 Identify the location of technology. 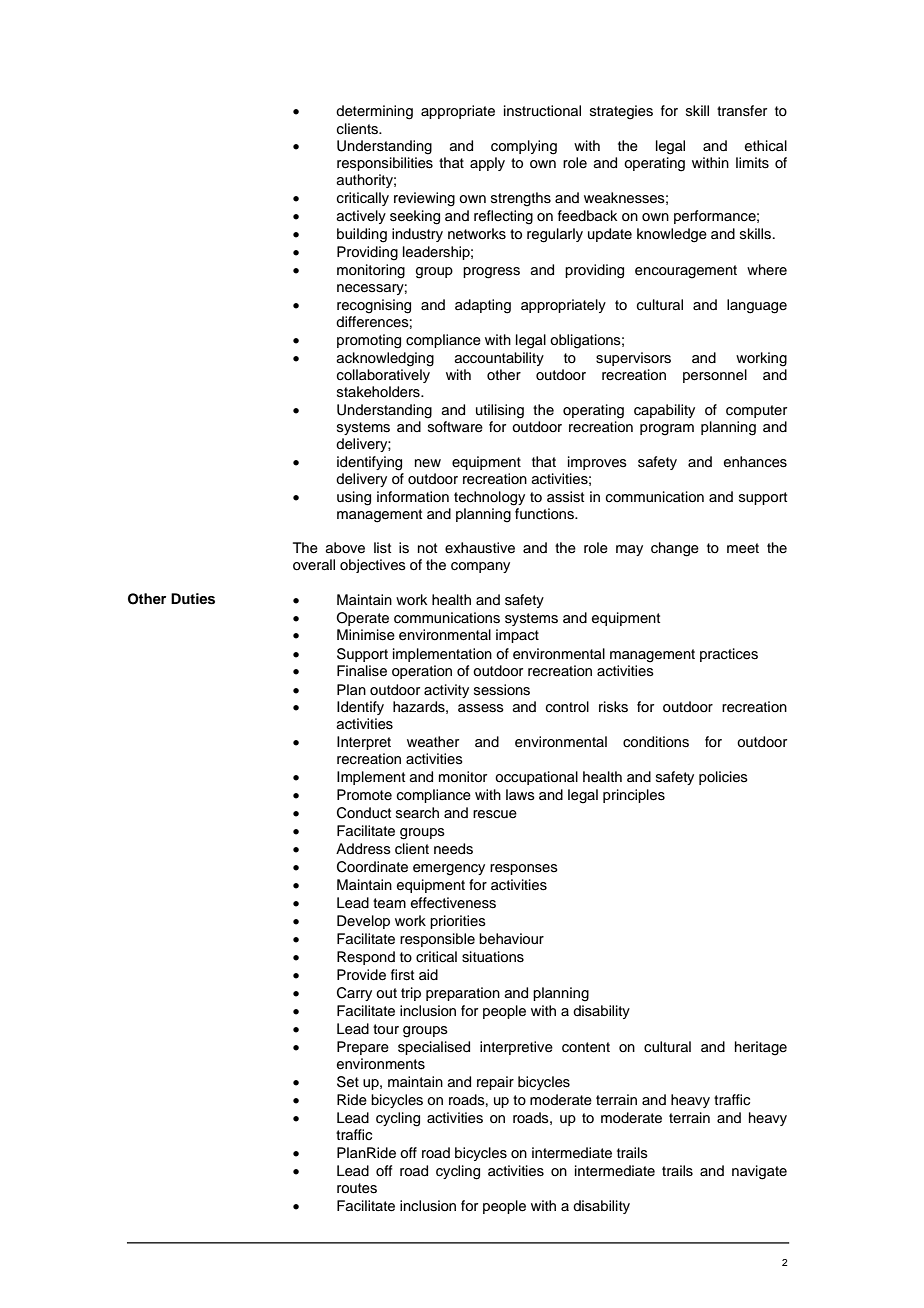
(489, 498).
